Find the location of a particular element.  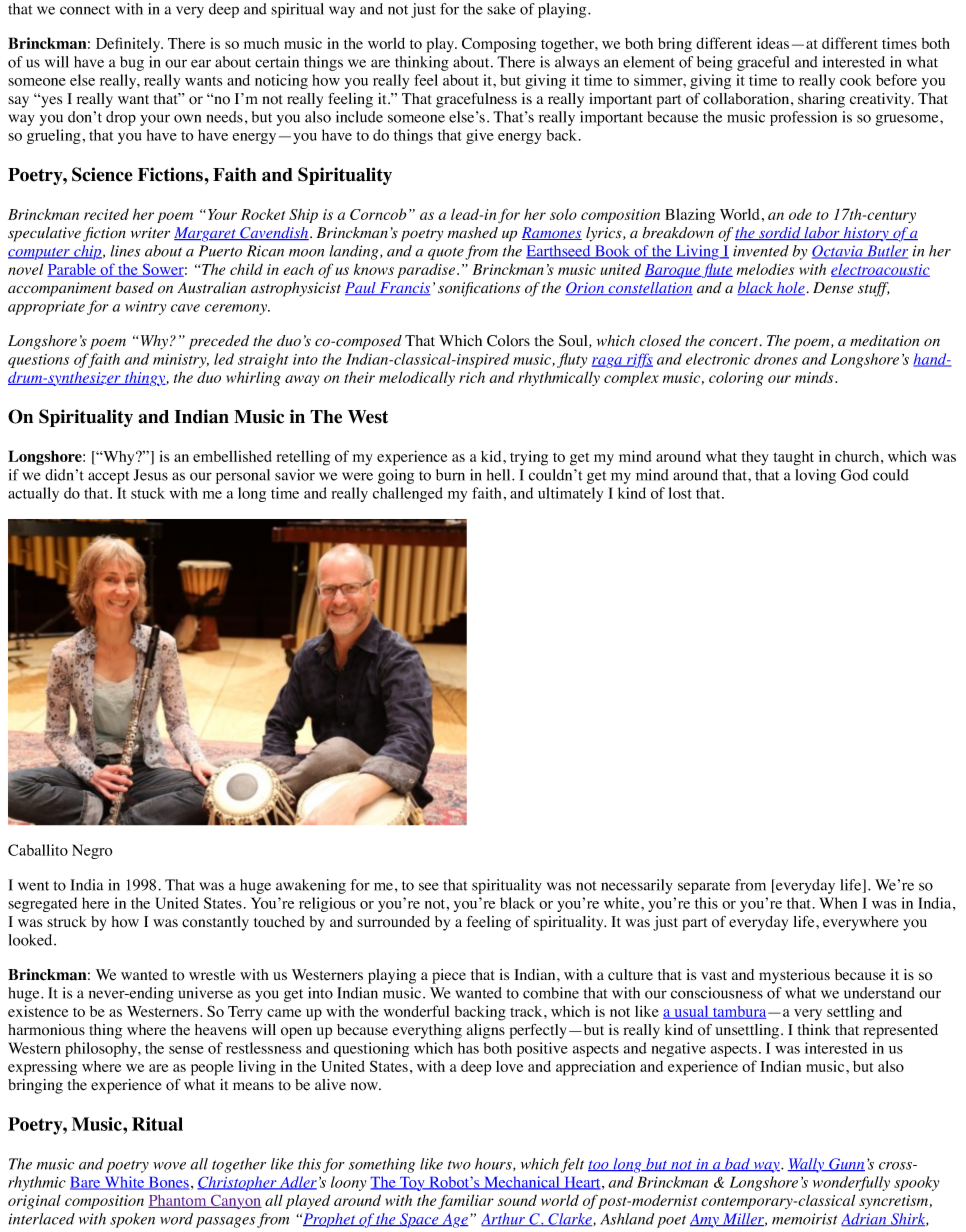

Colors is located at coordinates (508, 341).
